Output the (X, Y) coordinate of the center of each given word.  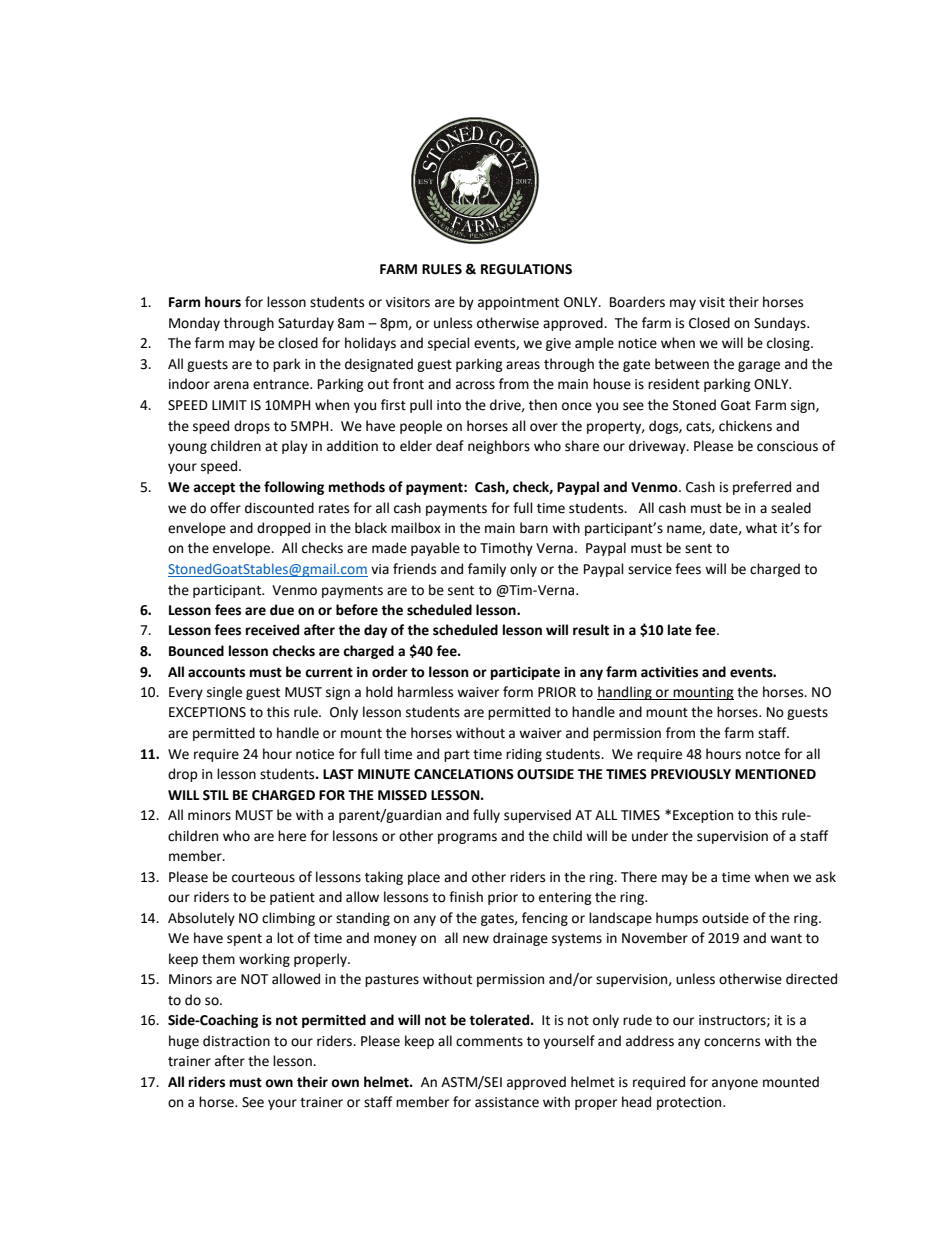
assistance (507, 1102)
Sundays (781, 324)
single (224, 693)
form (518, 692)
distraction (236, 1041)
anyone (735, 1084)
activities (669, 672)
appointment (518, 303)
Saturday (306, 324)
